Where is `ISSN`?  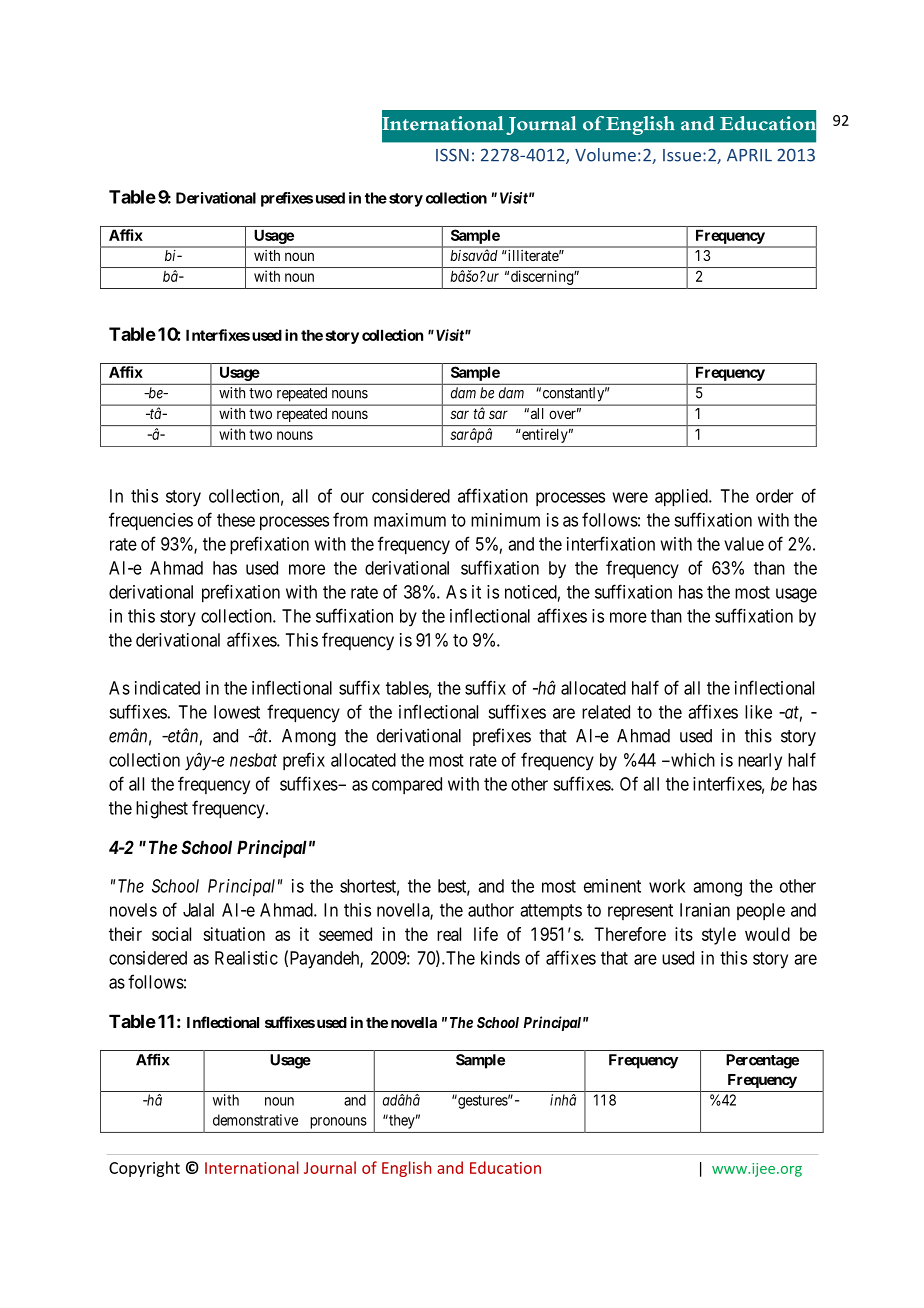 ISSN is located at coordinates (452, 155).
